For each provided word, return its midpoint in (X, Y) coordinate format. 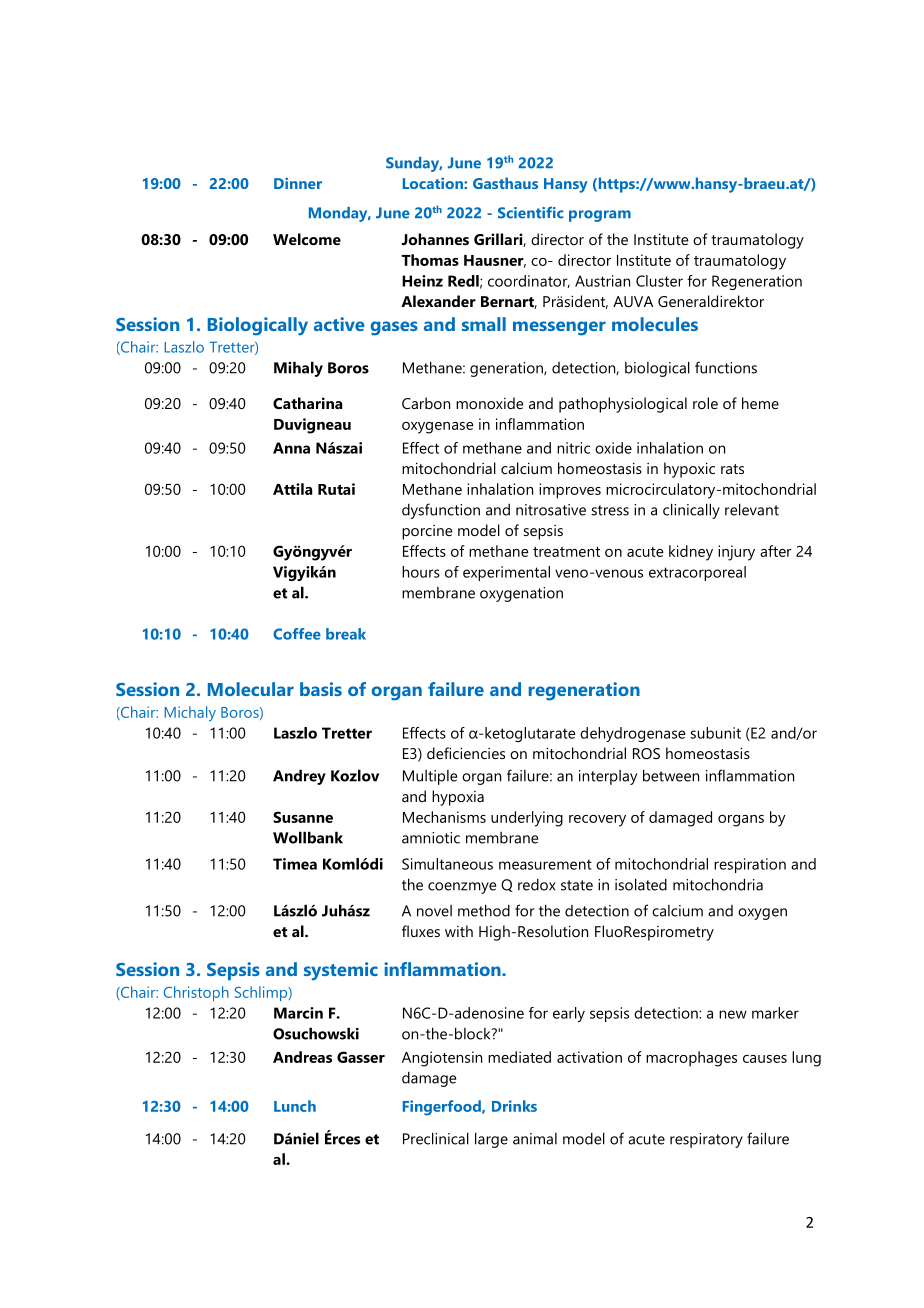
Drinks (514, 1106)
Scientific (531, 212)
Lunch (295, 1106)
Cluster (659, 281)
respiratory (706, 1140)
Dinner (298, 183)
